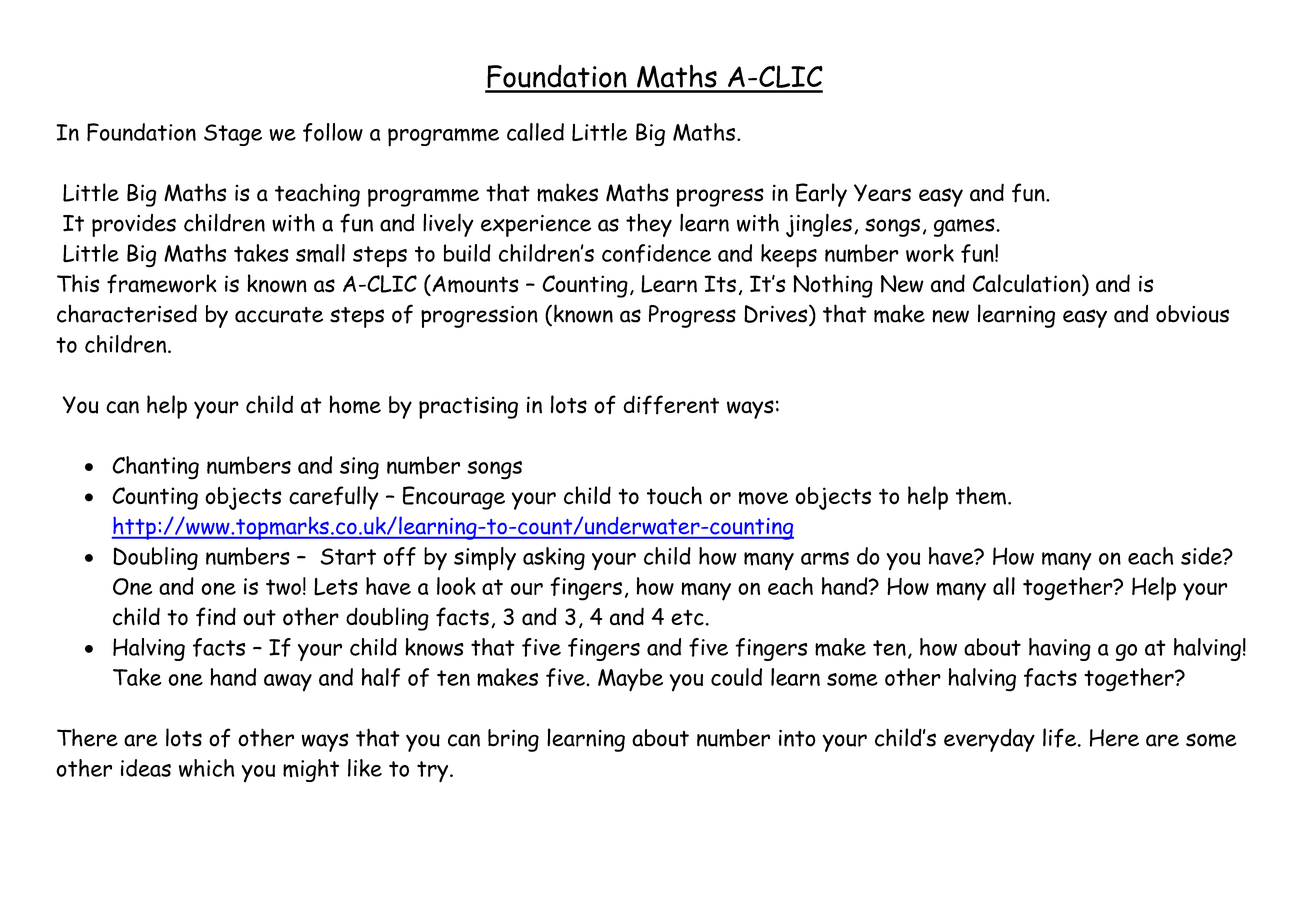  What do you see at coordinates (207, 768) in the screenshot?
I see `which` at bounding box center [207, 768].
